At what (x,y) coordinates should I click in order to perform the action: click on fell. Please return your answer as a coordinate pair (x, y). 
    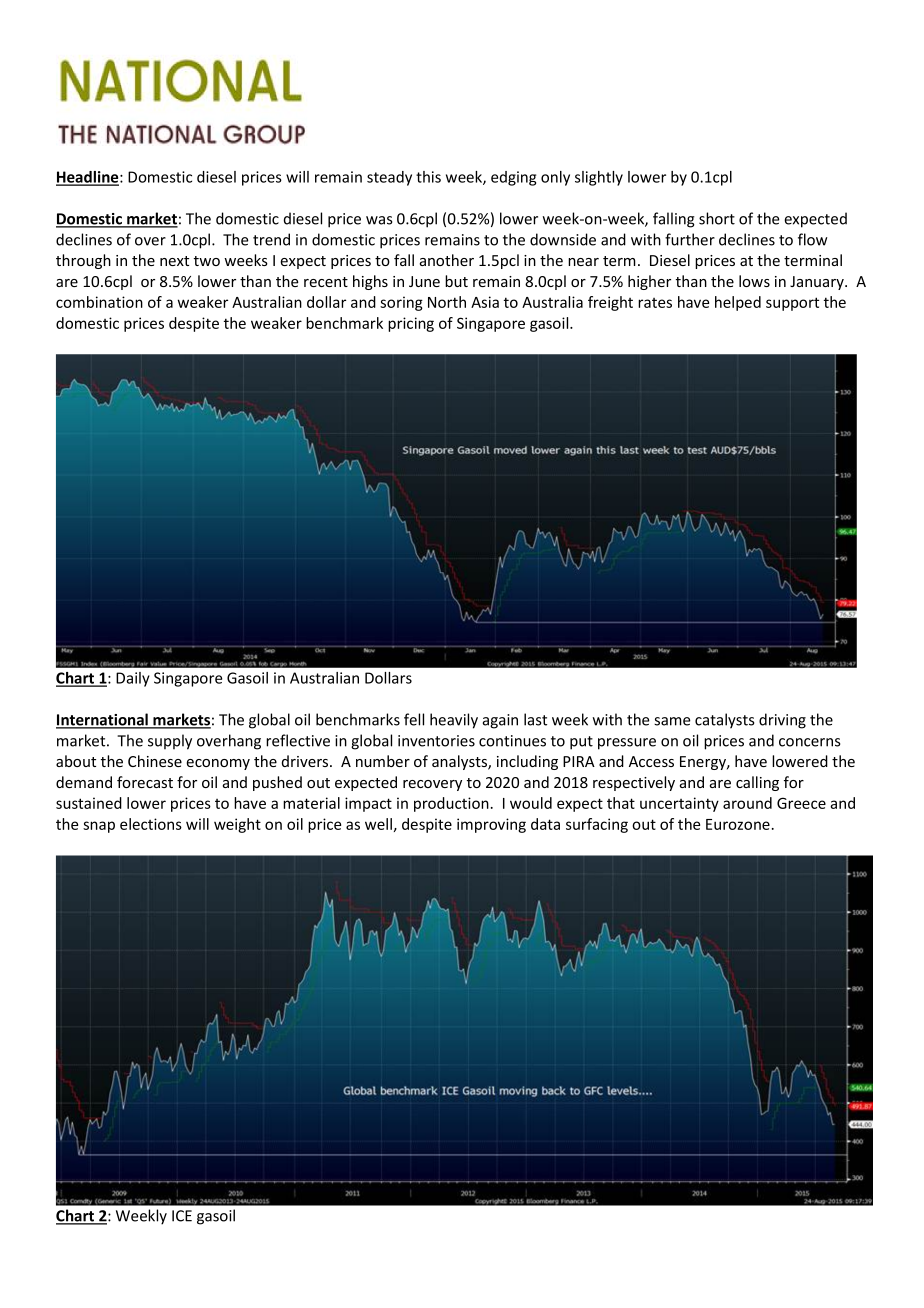
    Looking at the image, I should click on (414, 719).
